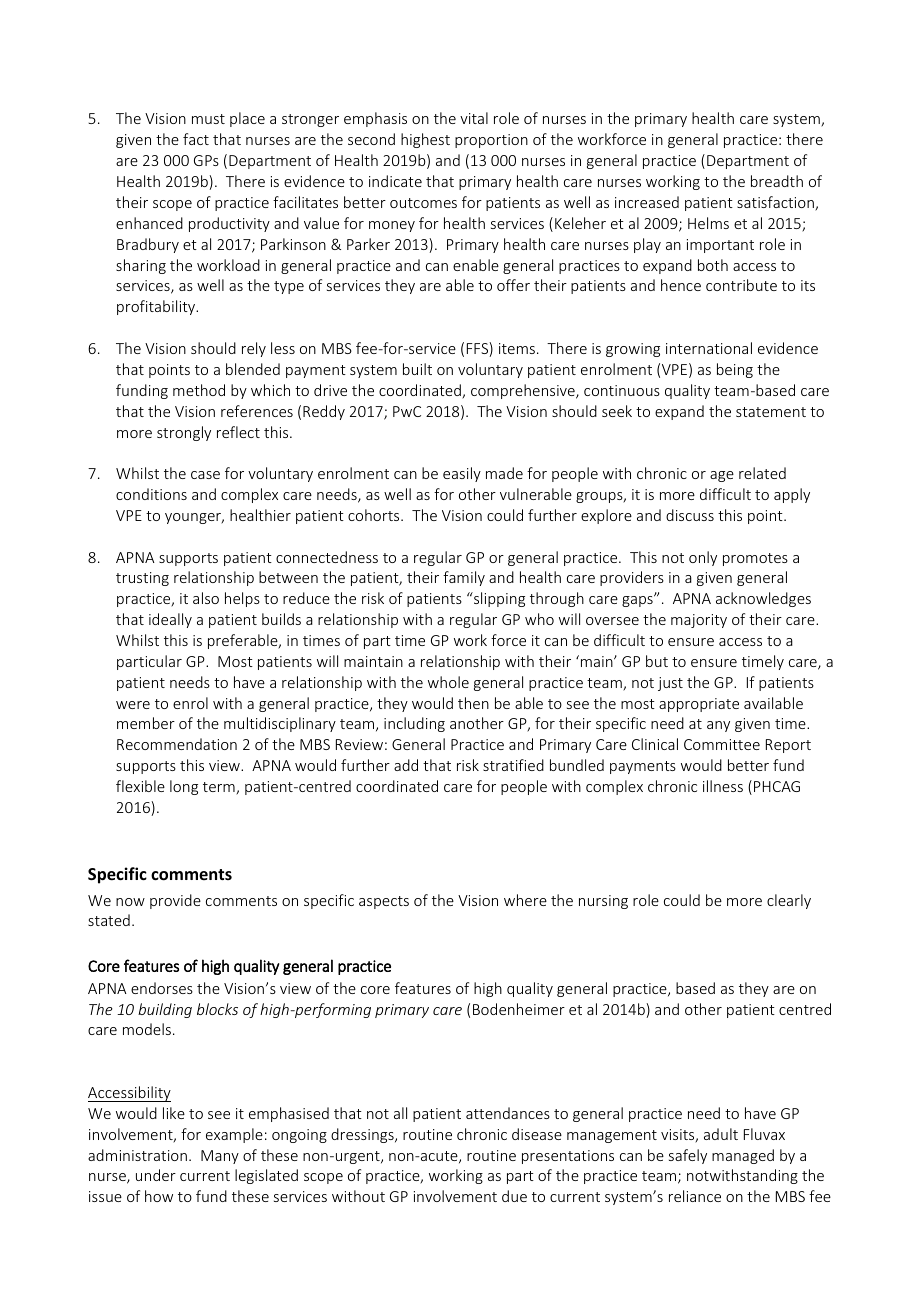 The height and width of the image is (1308, 924). I want to click on clearly, so click(789, 901).
